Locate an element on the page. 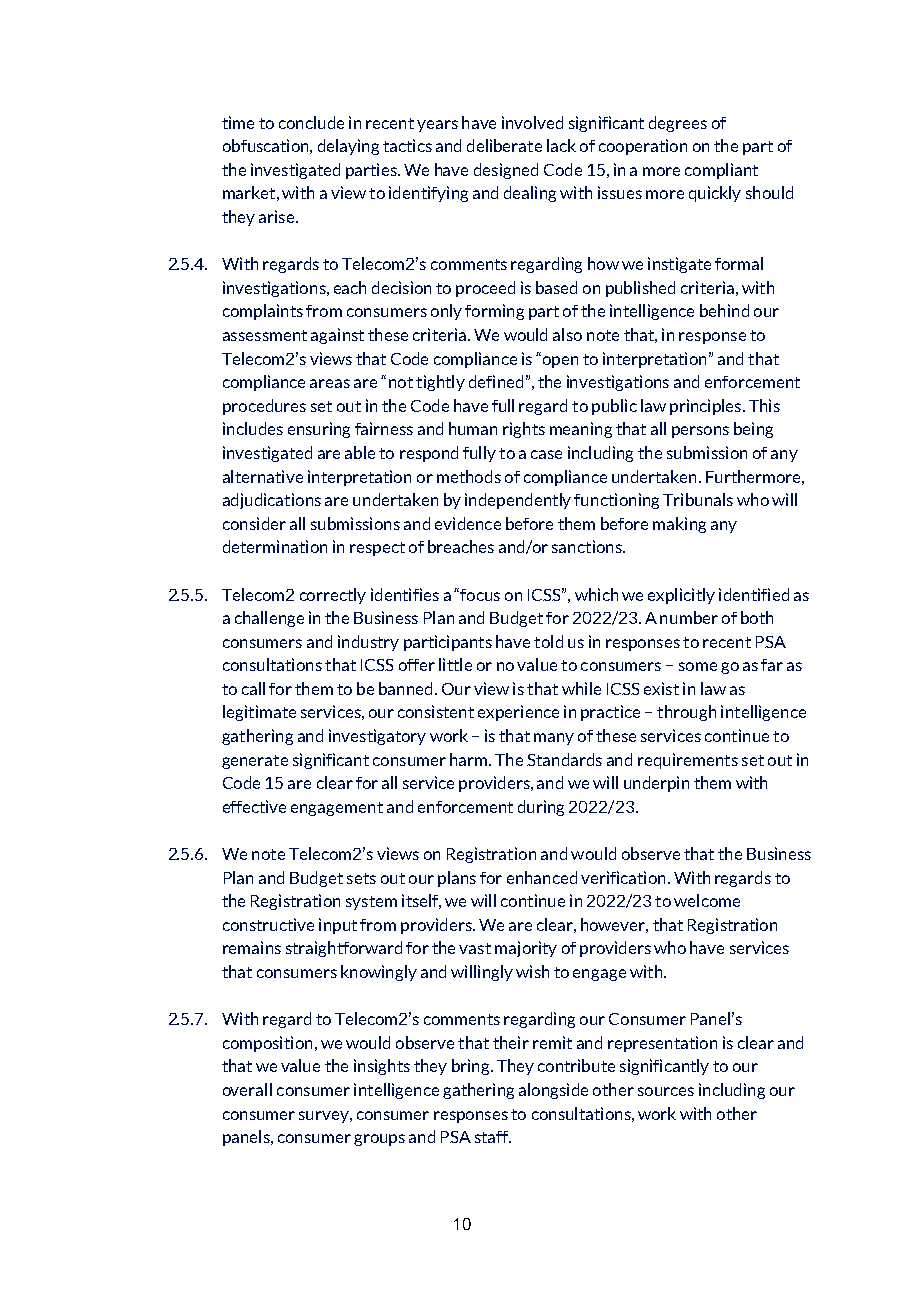 The height and width of the image is (1308, 924). compliant is located at coordinates (721, 171).
